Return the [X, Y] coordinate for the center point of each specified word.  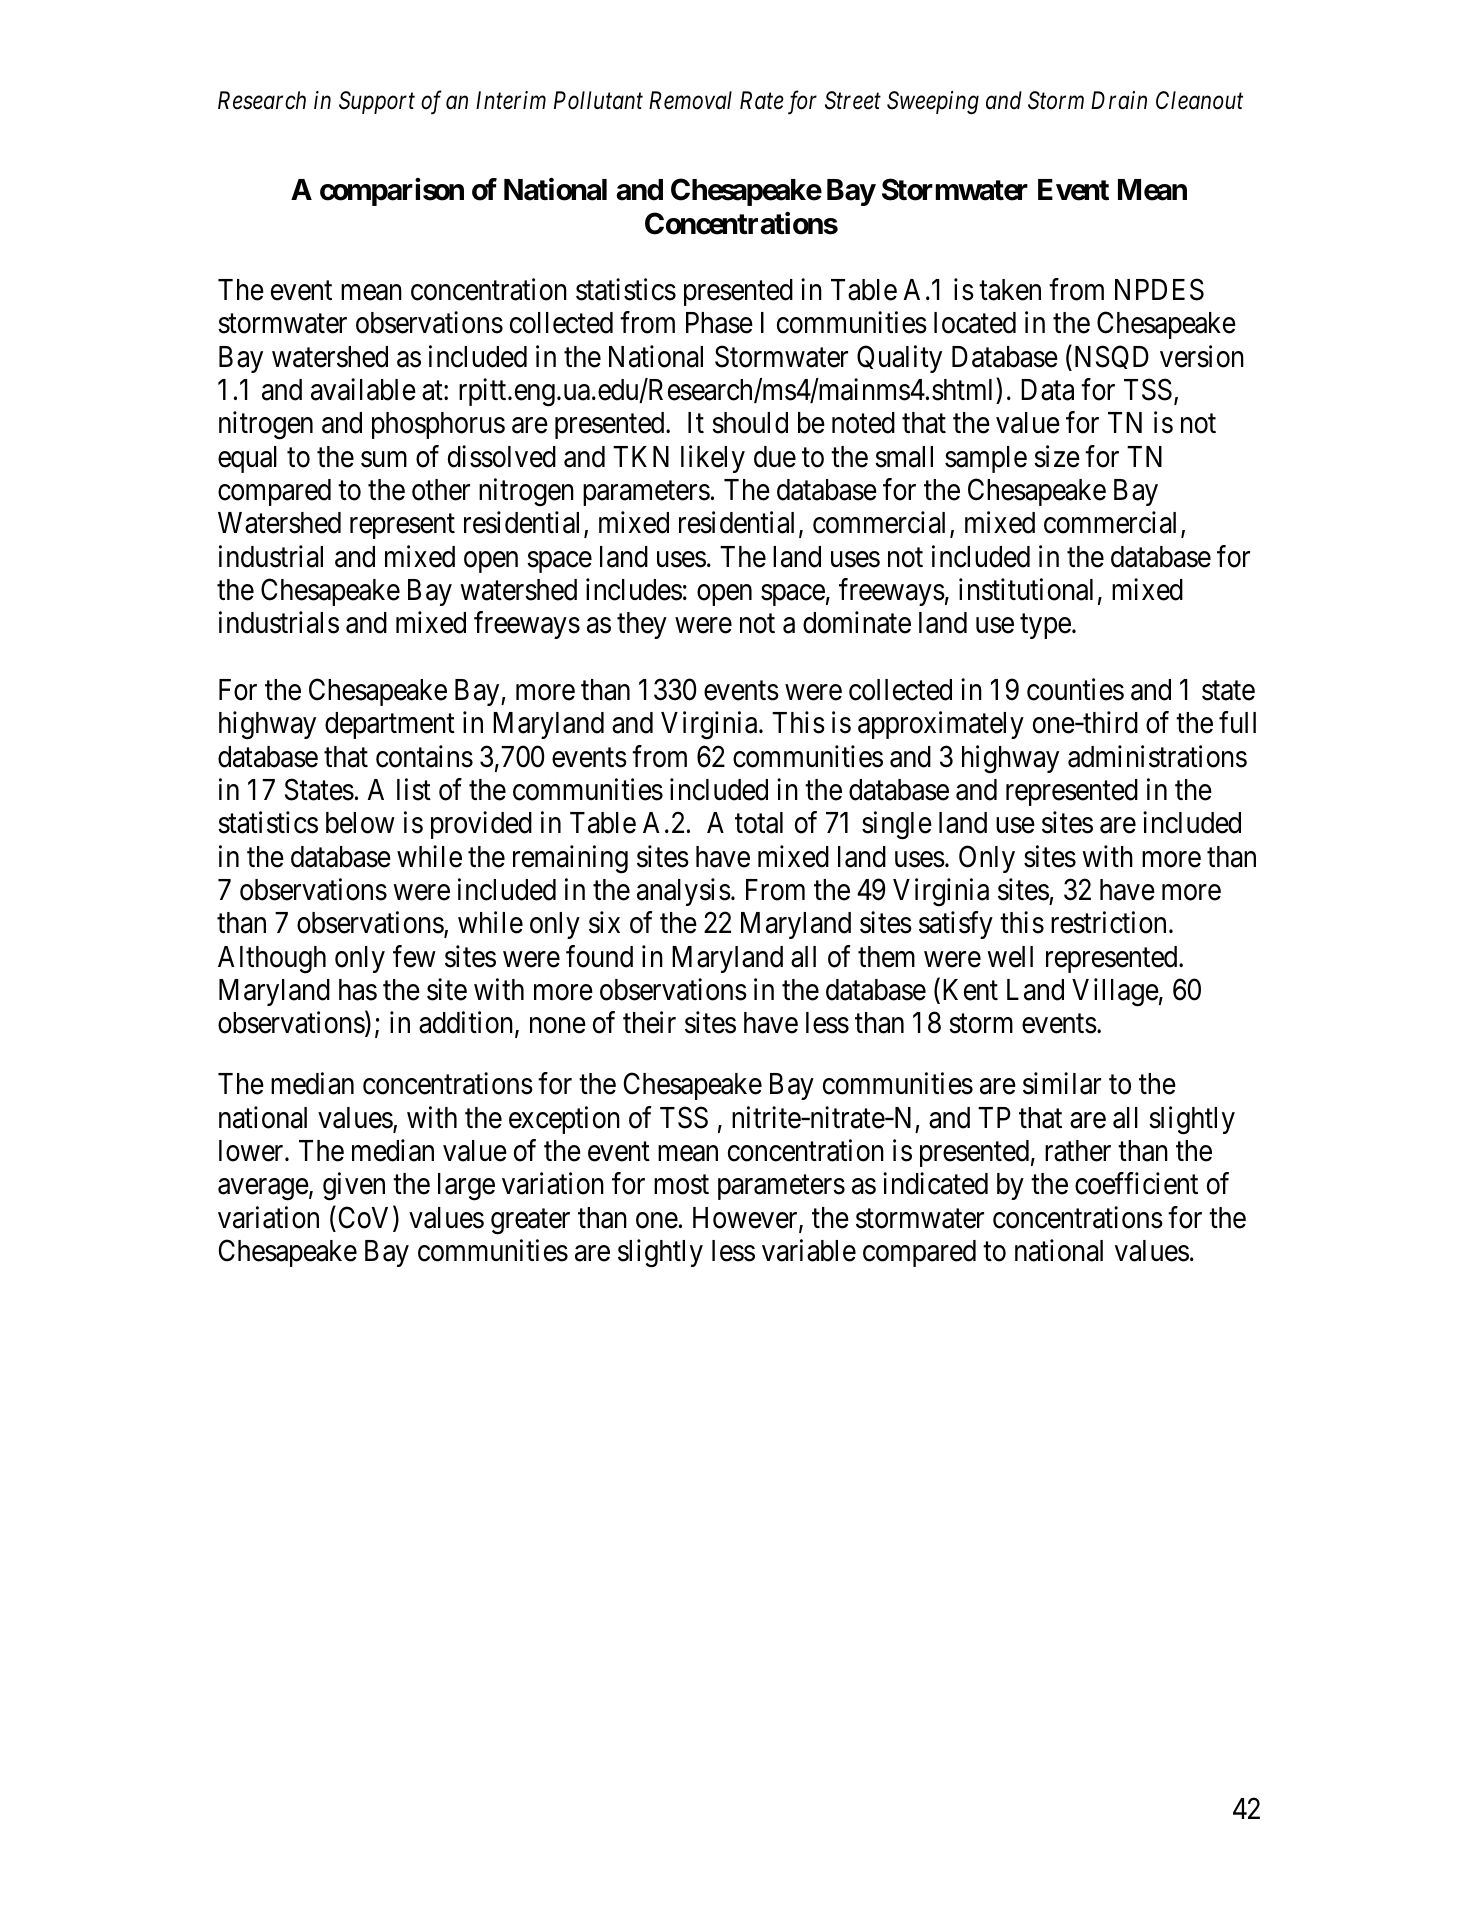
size [1057, 456]
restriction [1108, 923]
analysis [684, 892]
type [1045, 627]
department [390, 725]
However [746, 1219]
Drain [1119, 100]
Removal [690, 100]
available [363, 389]
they [642, 625]
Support [377, 102]
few [414, 956]
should [750, 423]
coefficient [1136, 1184]
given [354, 1187]
